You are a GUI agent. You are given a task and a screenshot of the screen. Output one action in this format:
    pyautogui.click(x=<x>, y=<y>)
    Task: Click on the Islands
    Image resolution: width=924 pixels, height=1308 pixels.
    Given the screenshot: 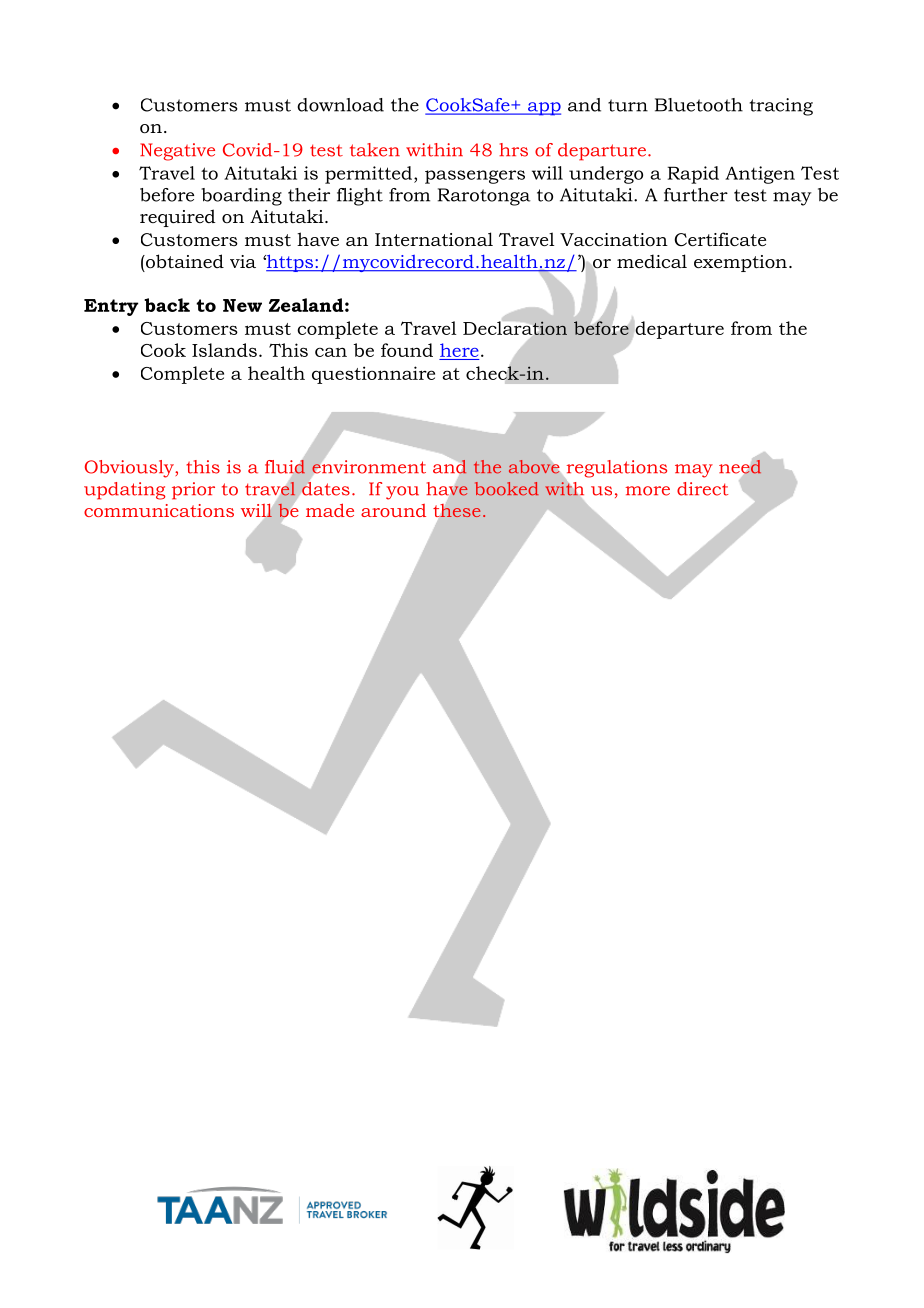 What is the action you would take?
    pyautogui.click(x=224, y=350)
